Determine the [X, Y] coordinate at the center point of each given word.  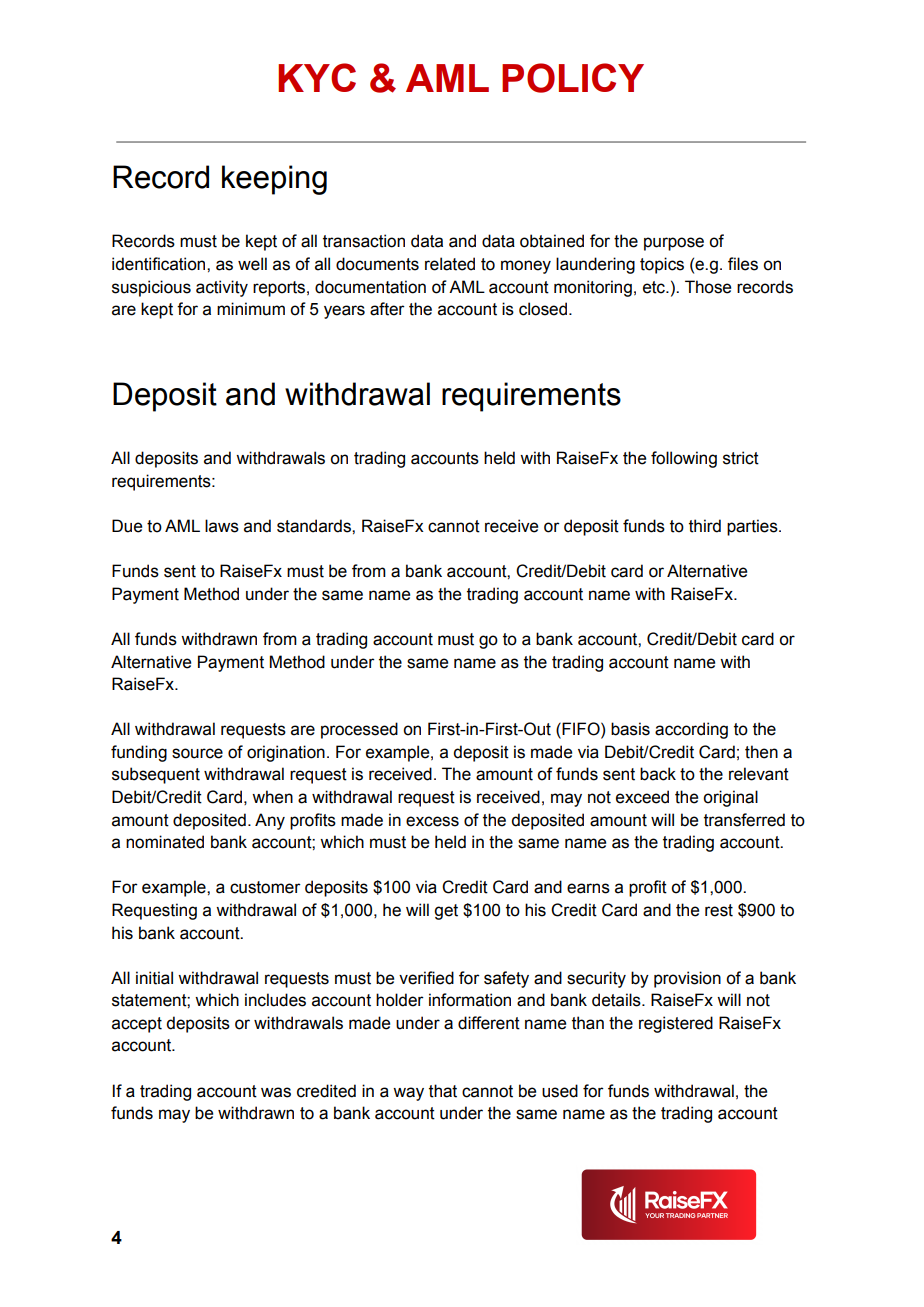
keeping [274, 180]
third [705, 526]
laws [222, 526]
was [276, 1092]
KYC [317, 77]
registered [676, 1024]
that [443, 1091]
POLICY [573, 78]
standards [315, 526]
